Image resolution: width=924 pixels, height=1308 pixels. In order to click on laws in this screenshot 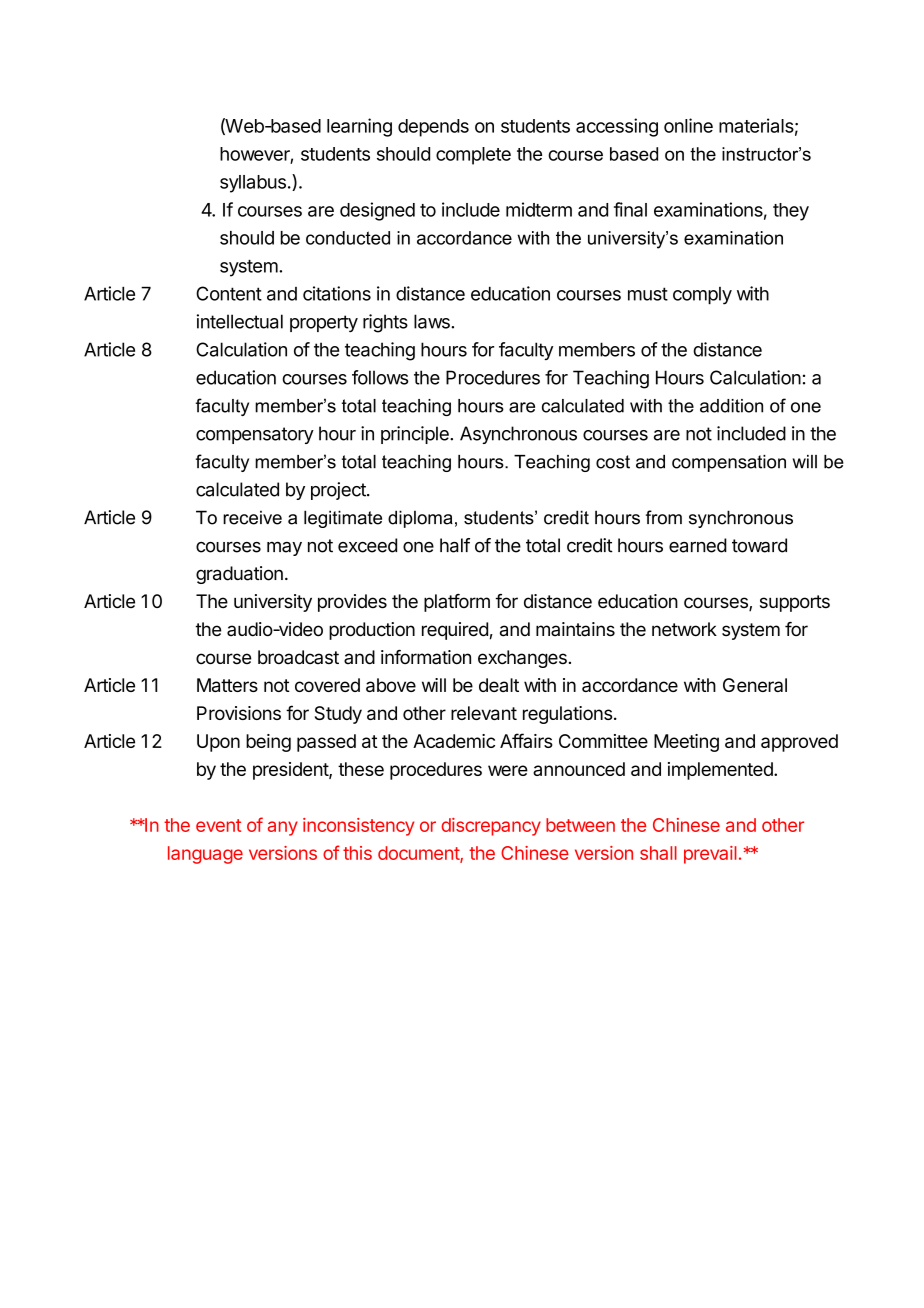, I will do `click(433, 321)`.
